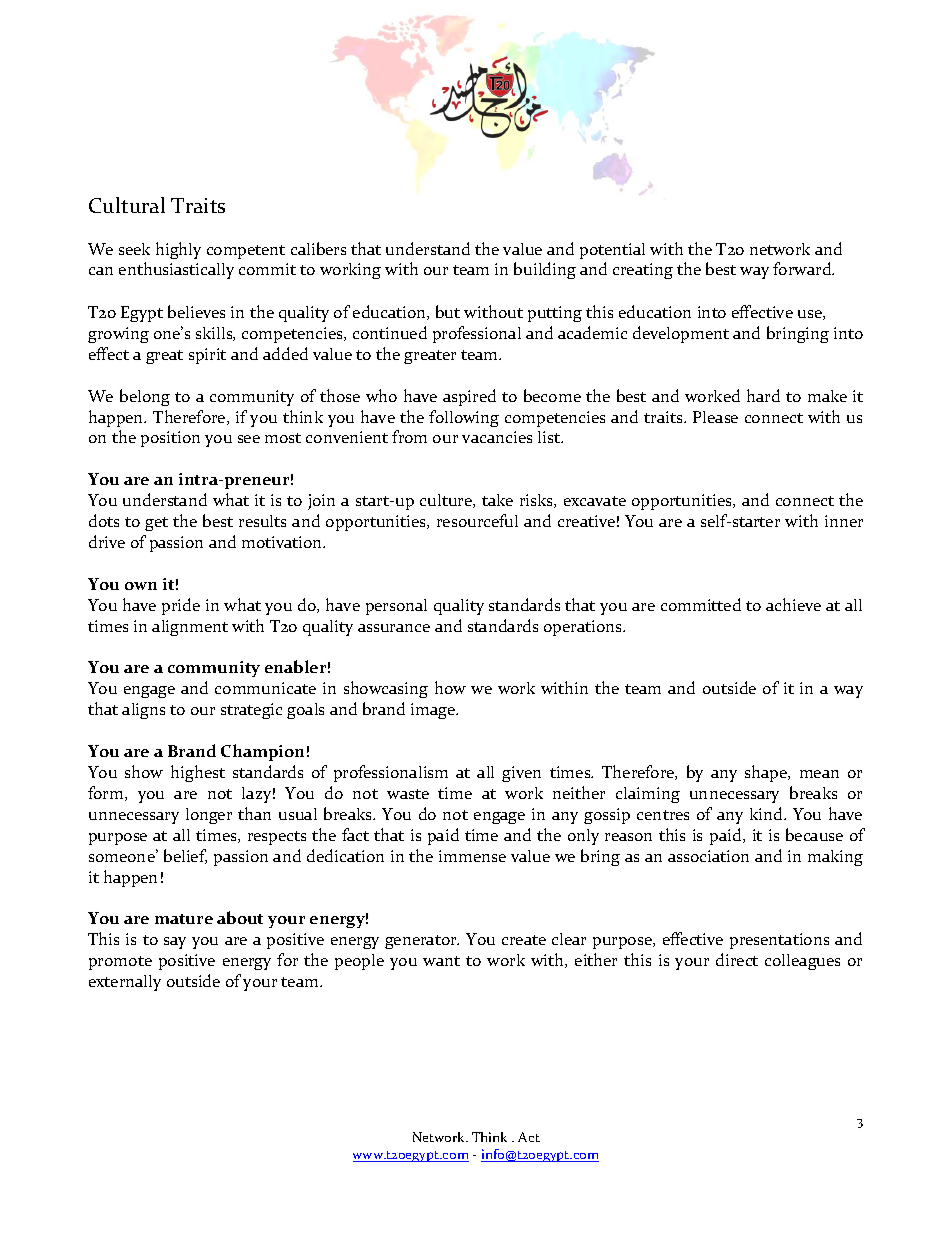 The width and height of the screenshot is (952, 1233). What do you see at coordinates (793, 604) in the screenshot?
I see `achieve` at bounding box center [793, 604].
